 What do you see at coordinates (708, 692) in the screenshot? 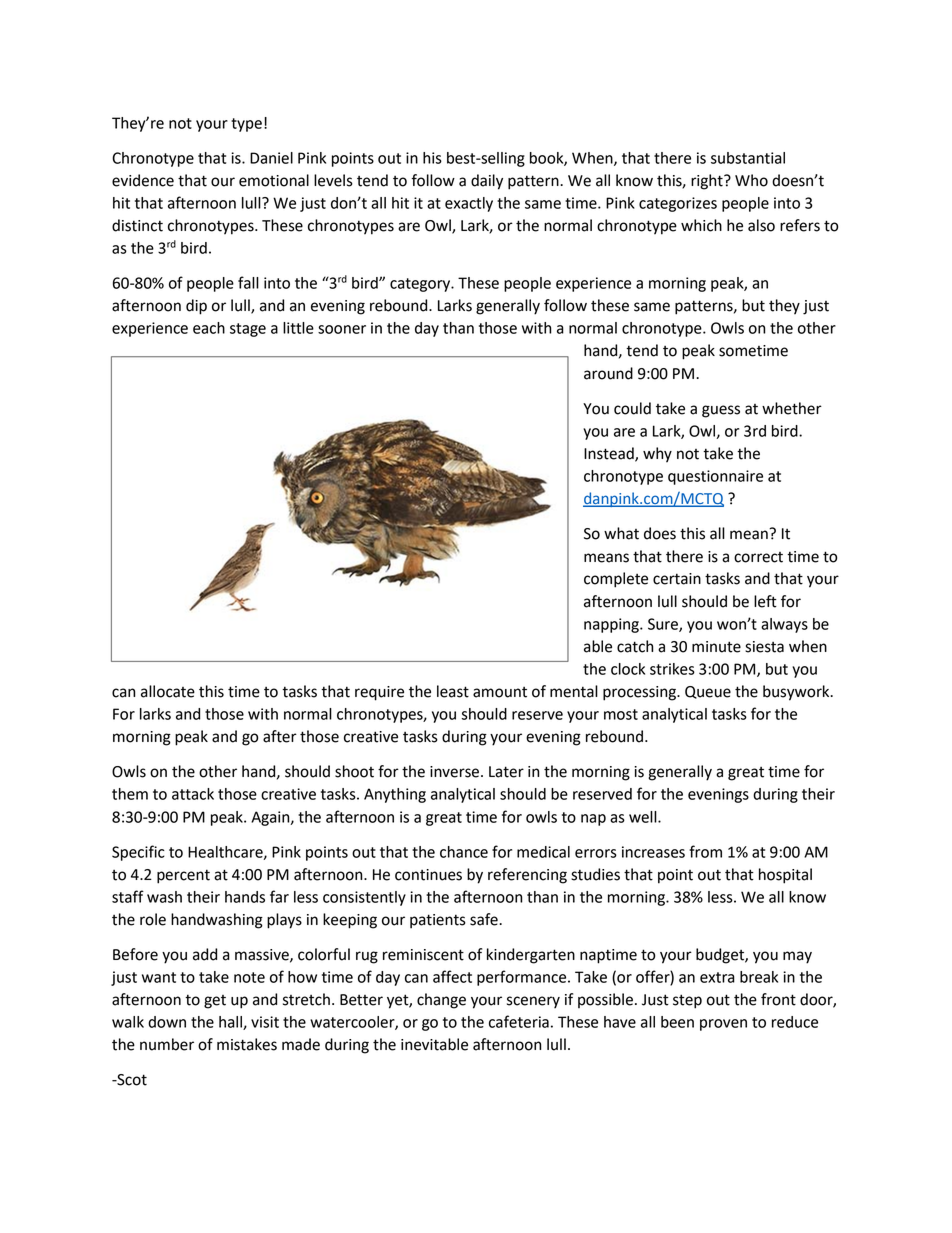
I see `Queue` at bounding box center [708, 692].
